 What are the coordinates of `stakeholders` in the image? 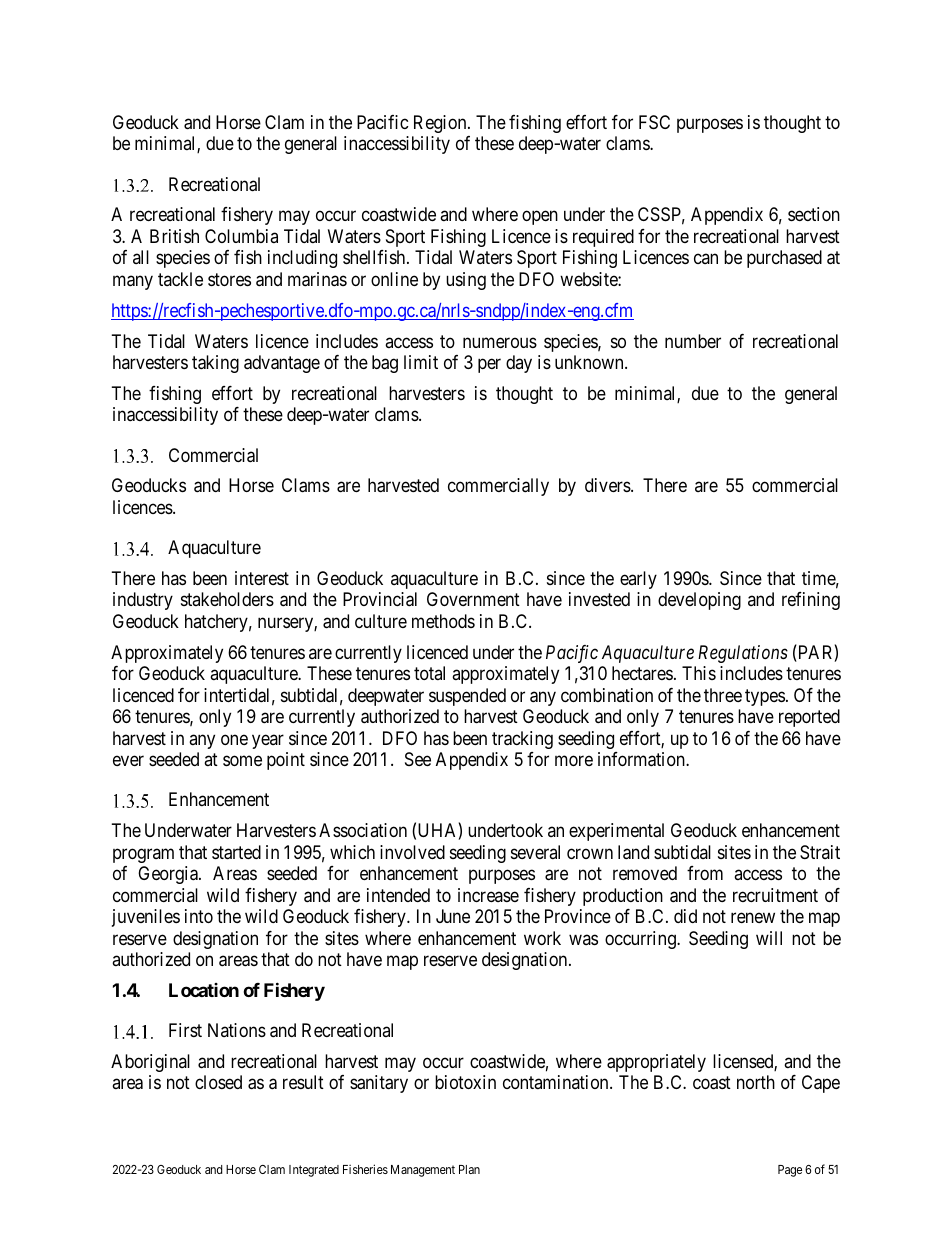 It's located at (227, 599).
